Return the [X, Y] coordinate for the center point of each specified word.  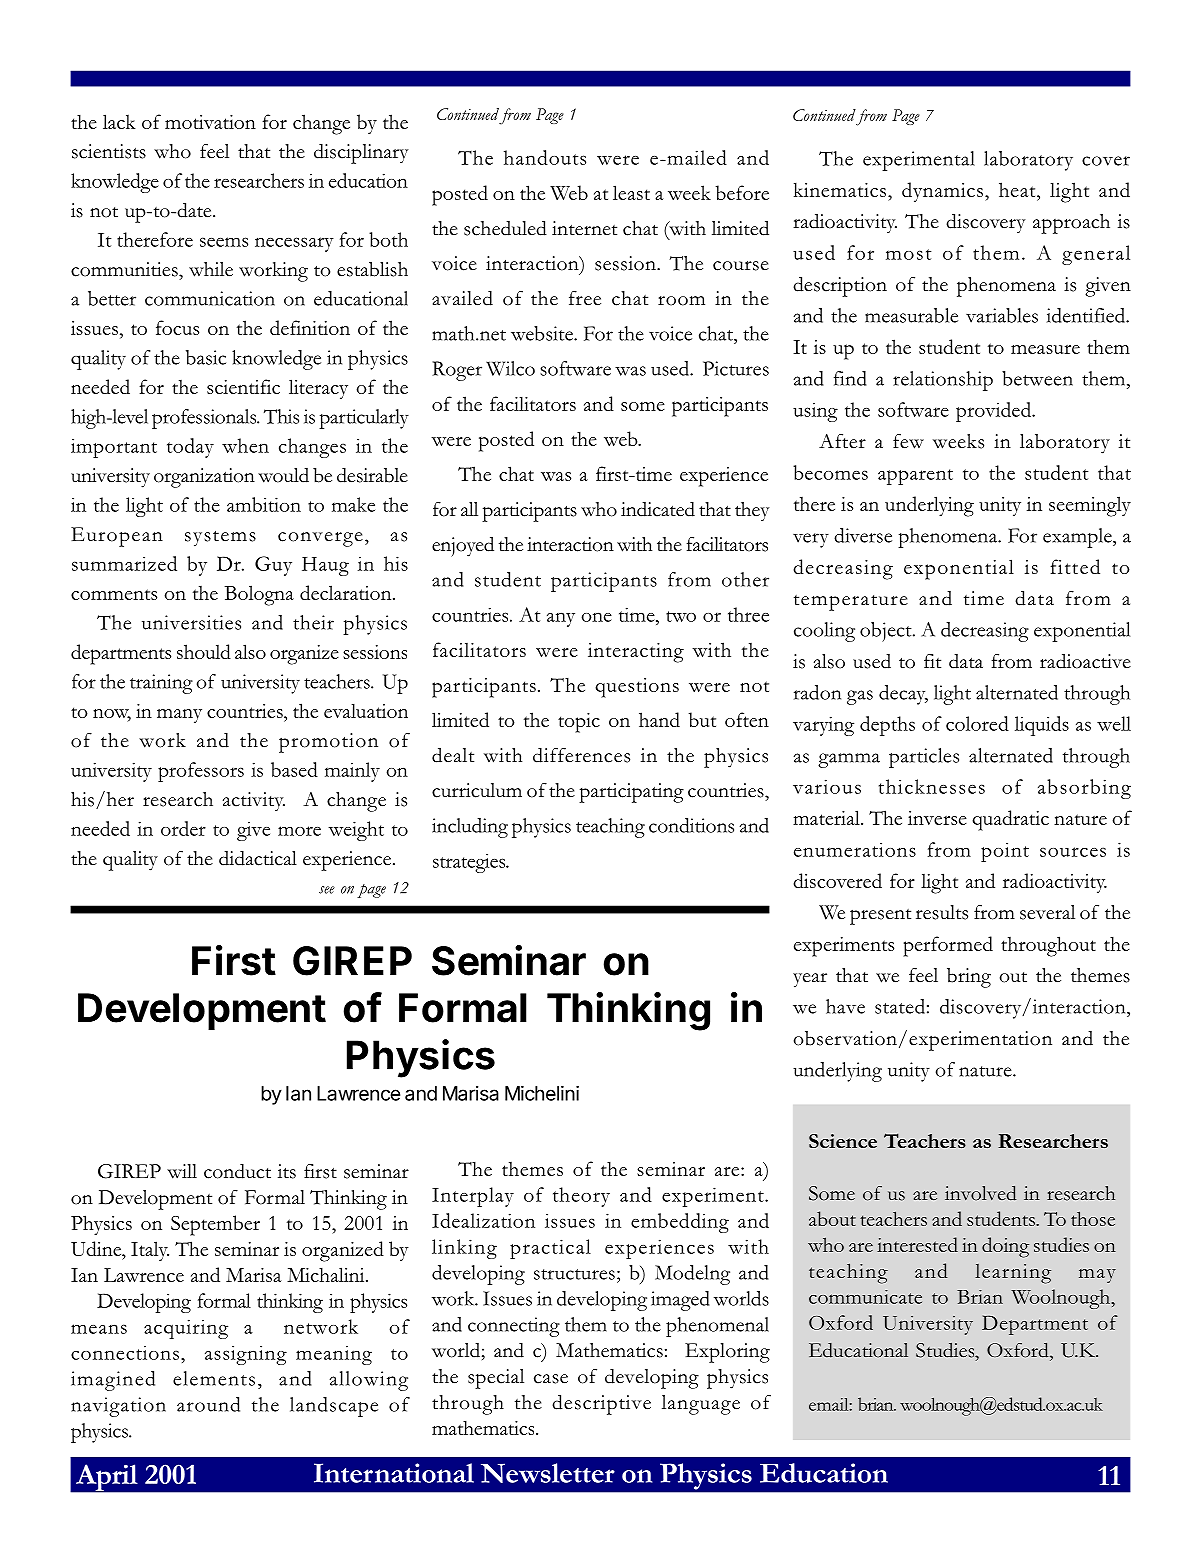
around [208, 1404]
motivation [210, 122]
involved [981, 1193]
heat [1018, 189]
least [631, 192]
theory [581, 1197]
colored [977, 723]
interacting [636, 653]
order [183, 828]
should [204, 651]
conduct [237, 1171]
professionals [205, 419]
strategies [470, 863]
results [942, 912]
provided [994, 412]
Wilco [510, 368]
